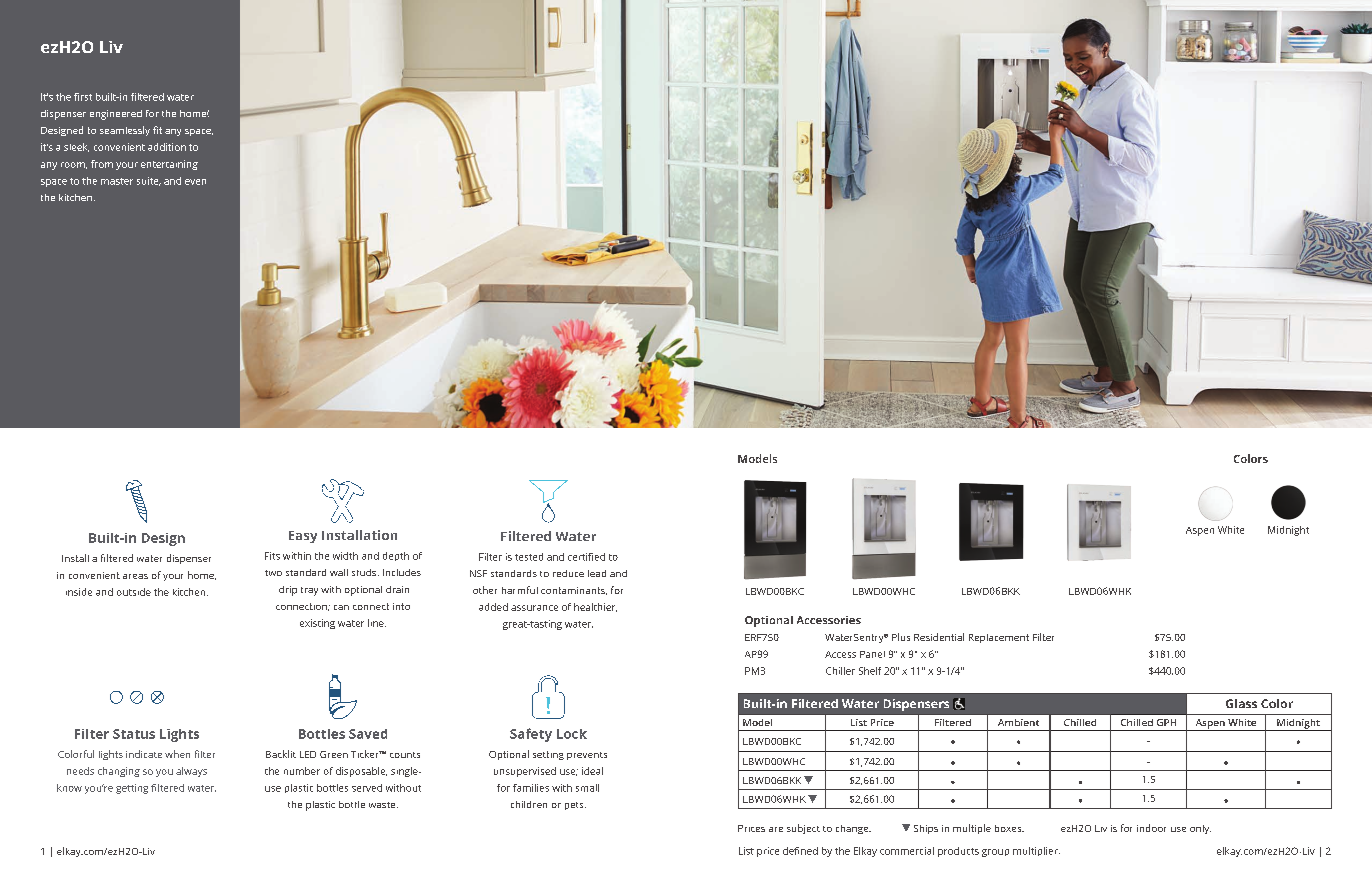  What do you see at coordinates (125, 131) in the page?
I see `seamlessly` at bounding box center [125, 131].
